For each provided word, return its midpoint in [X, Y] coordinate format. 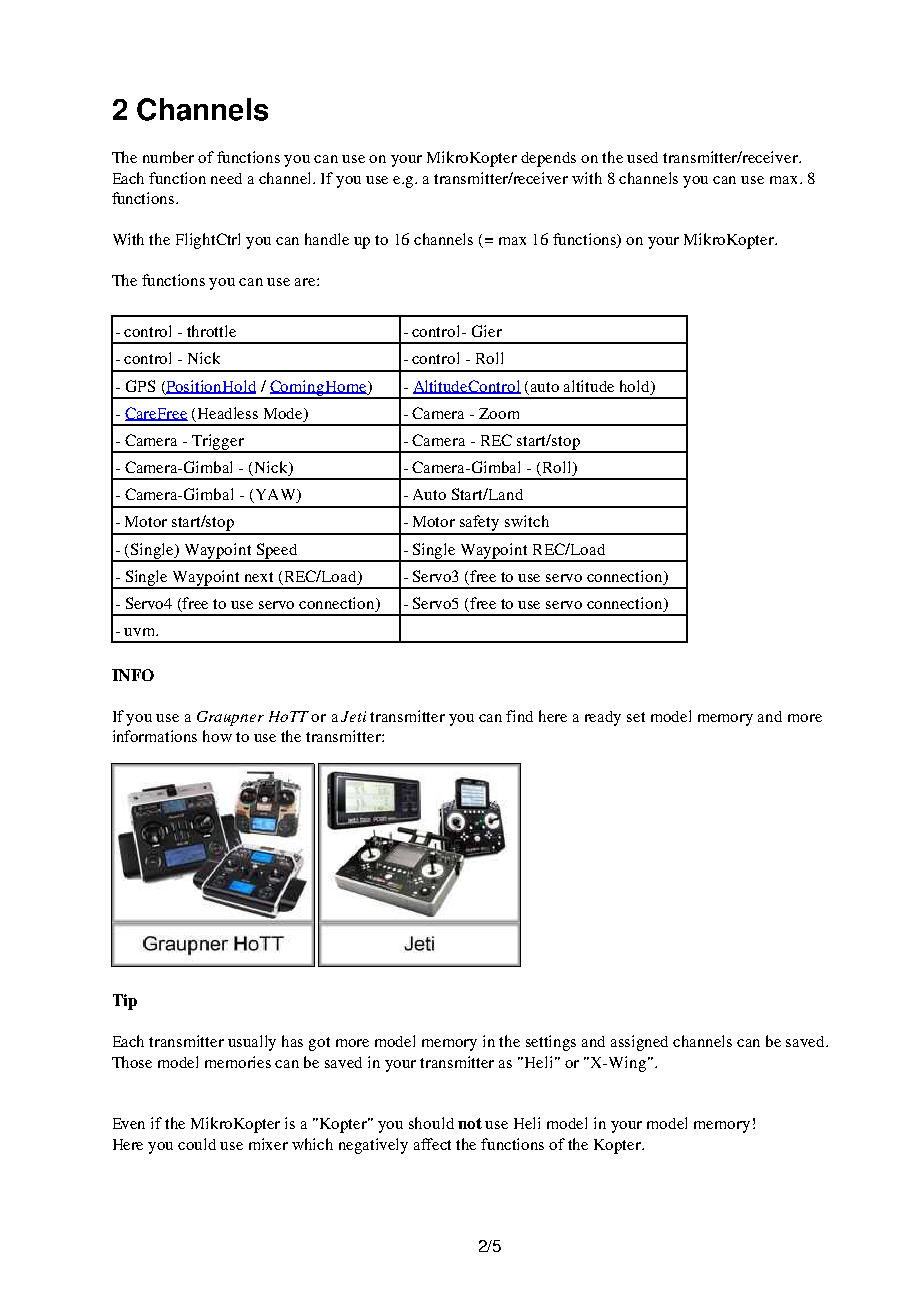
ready [603, 718]
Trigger [218, 443]
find [519, 716]
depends [548, 159]
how [217, 736]
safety [480, 524]
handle [327, 239]
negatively [373, 1146]
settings [551, 1043]
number [168, 157]
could [197, 1144]
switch [527, 521]
